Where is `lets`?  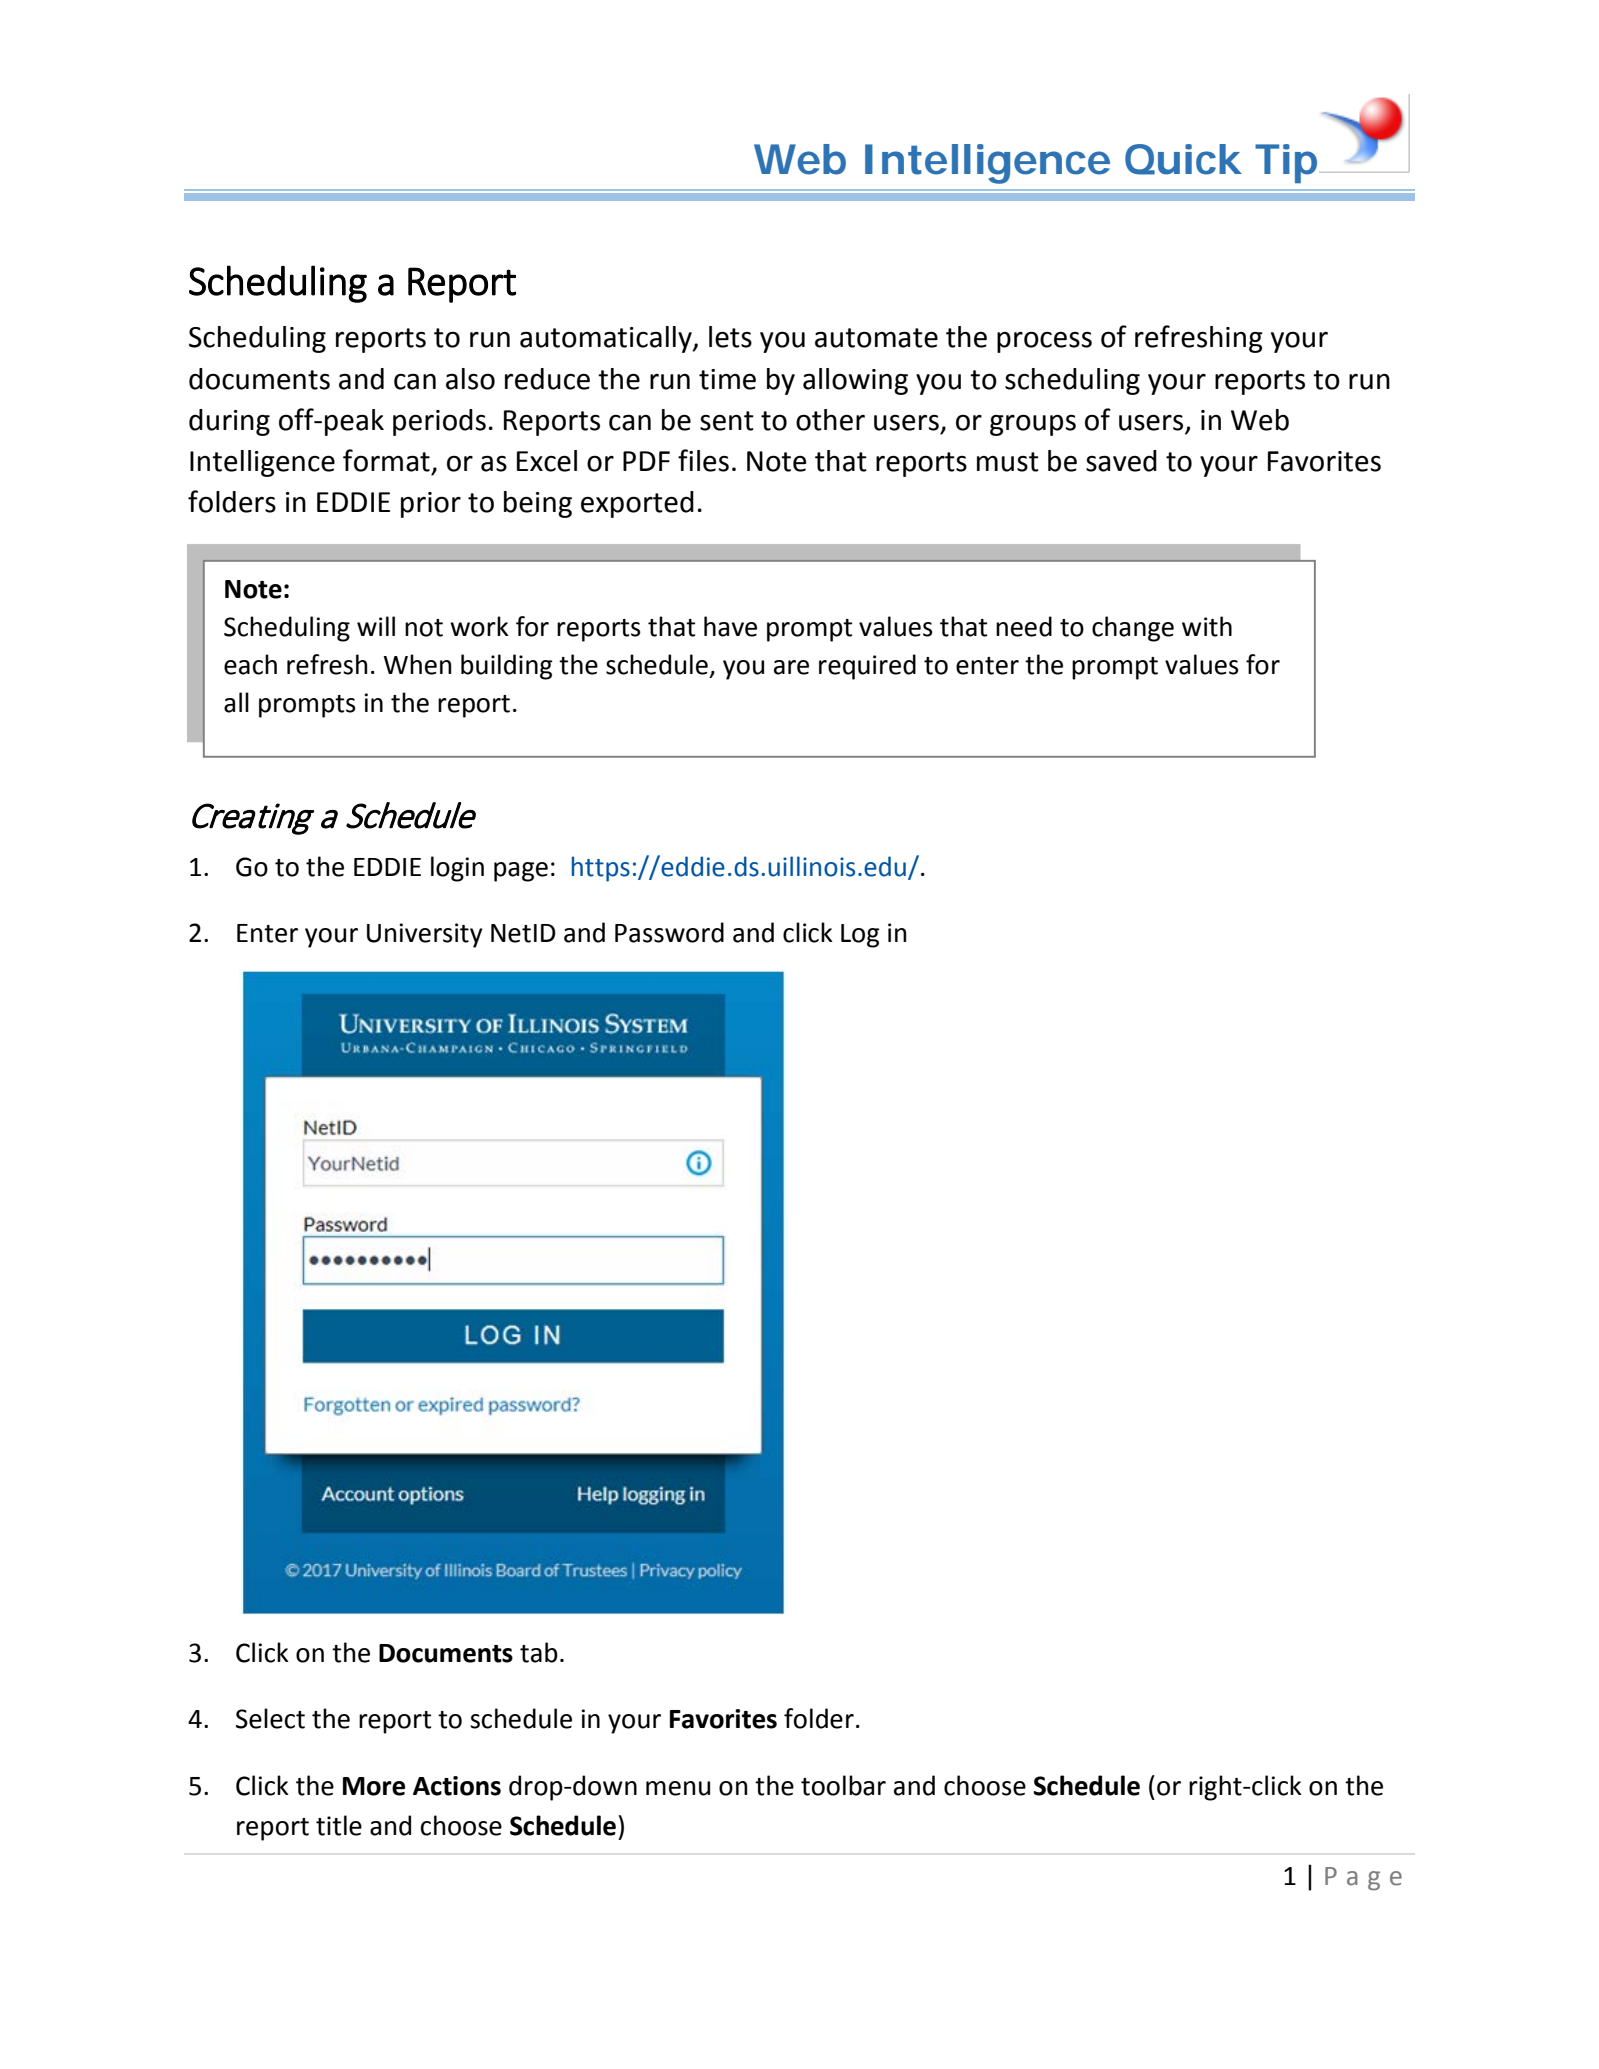 lets is located at coordinates (730, 337).
